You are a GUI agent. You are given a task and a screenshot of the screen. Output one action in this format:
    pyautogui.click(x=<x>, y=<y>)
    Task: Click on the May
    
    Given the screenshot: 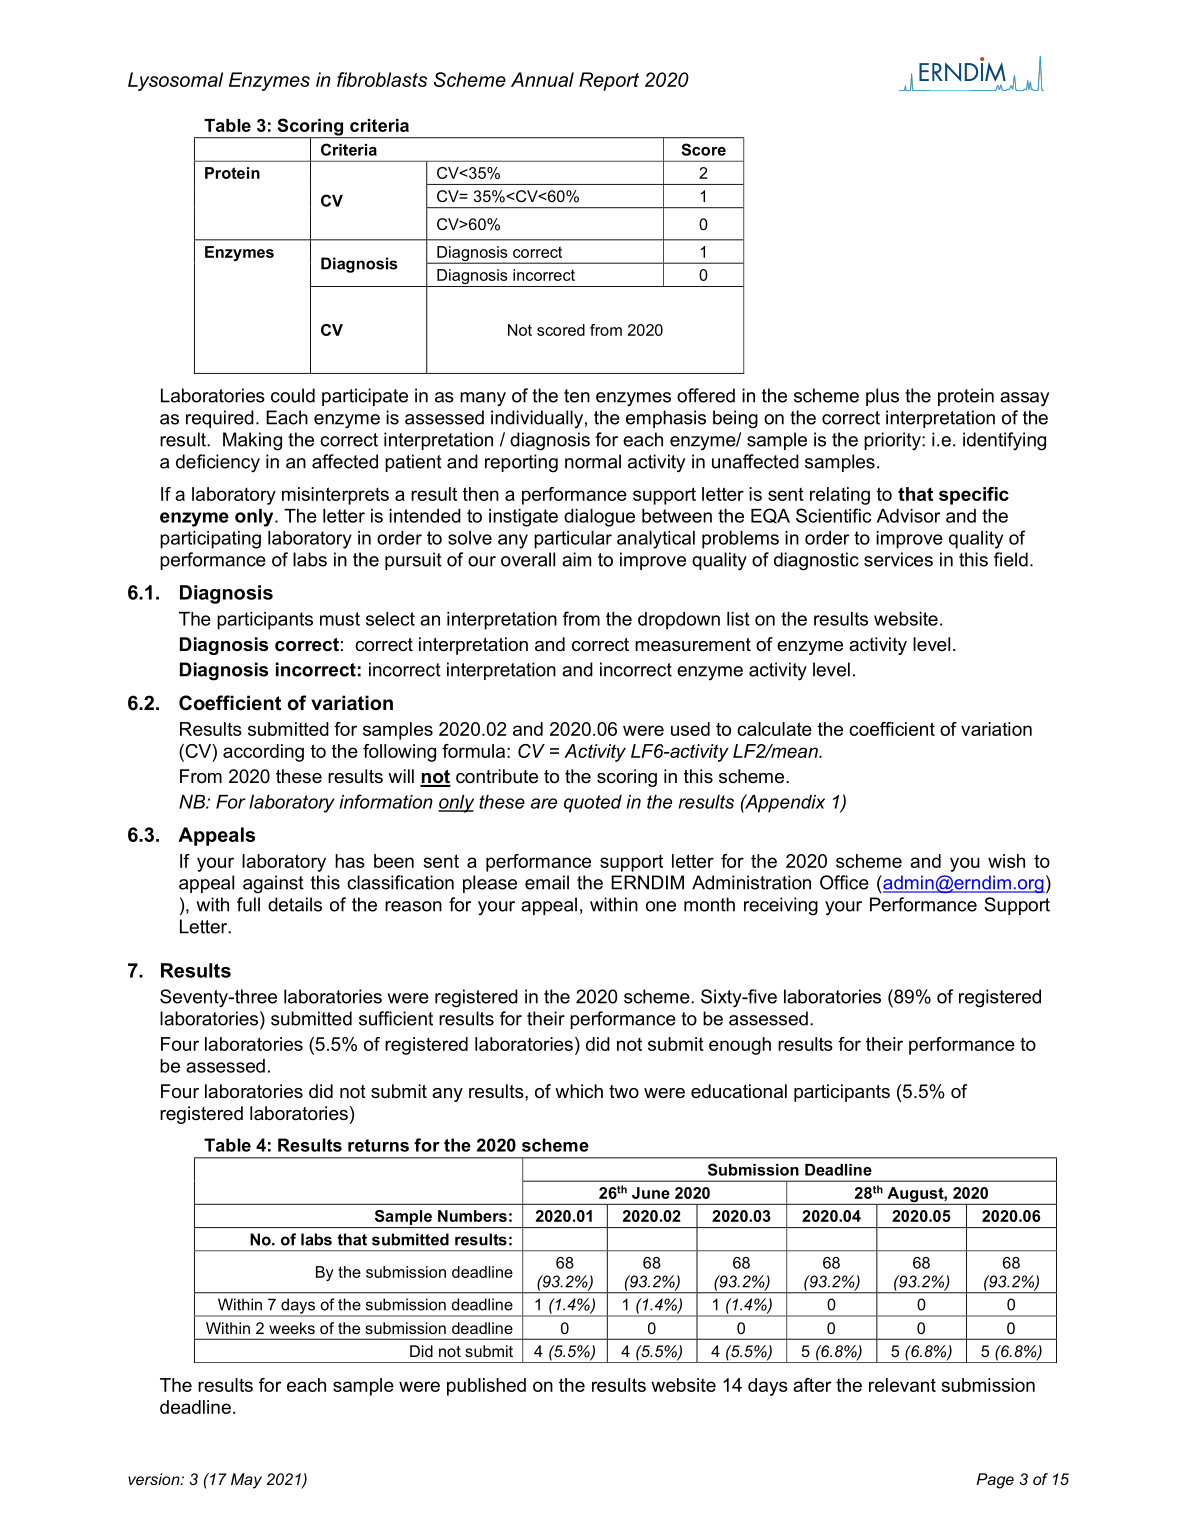 What is the action you would take?
    pyautogui.click(x=246, y=1481)
